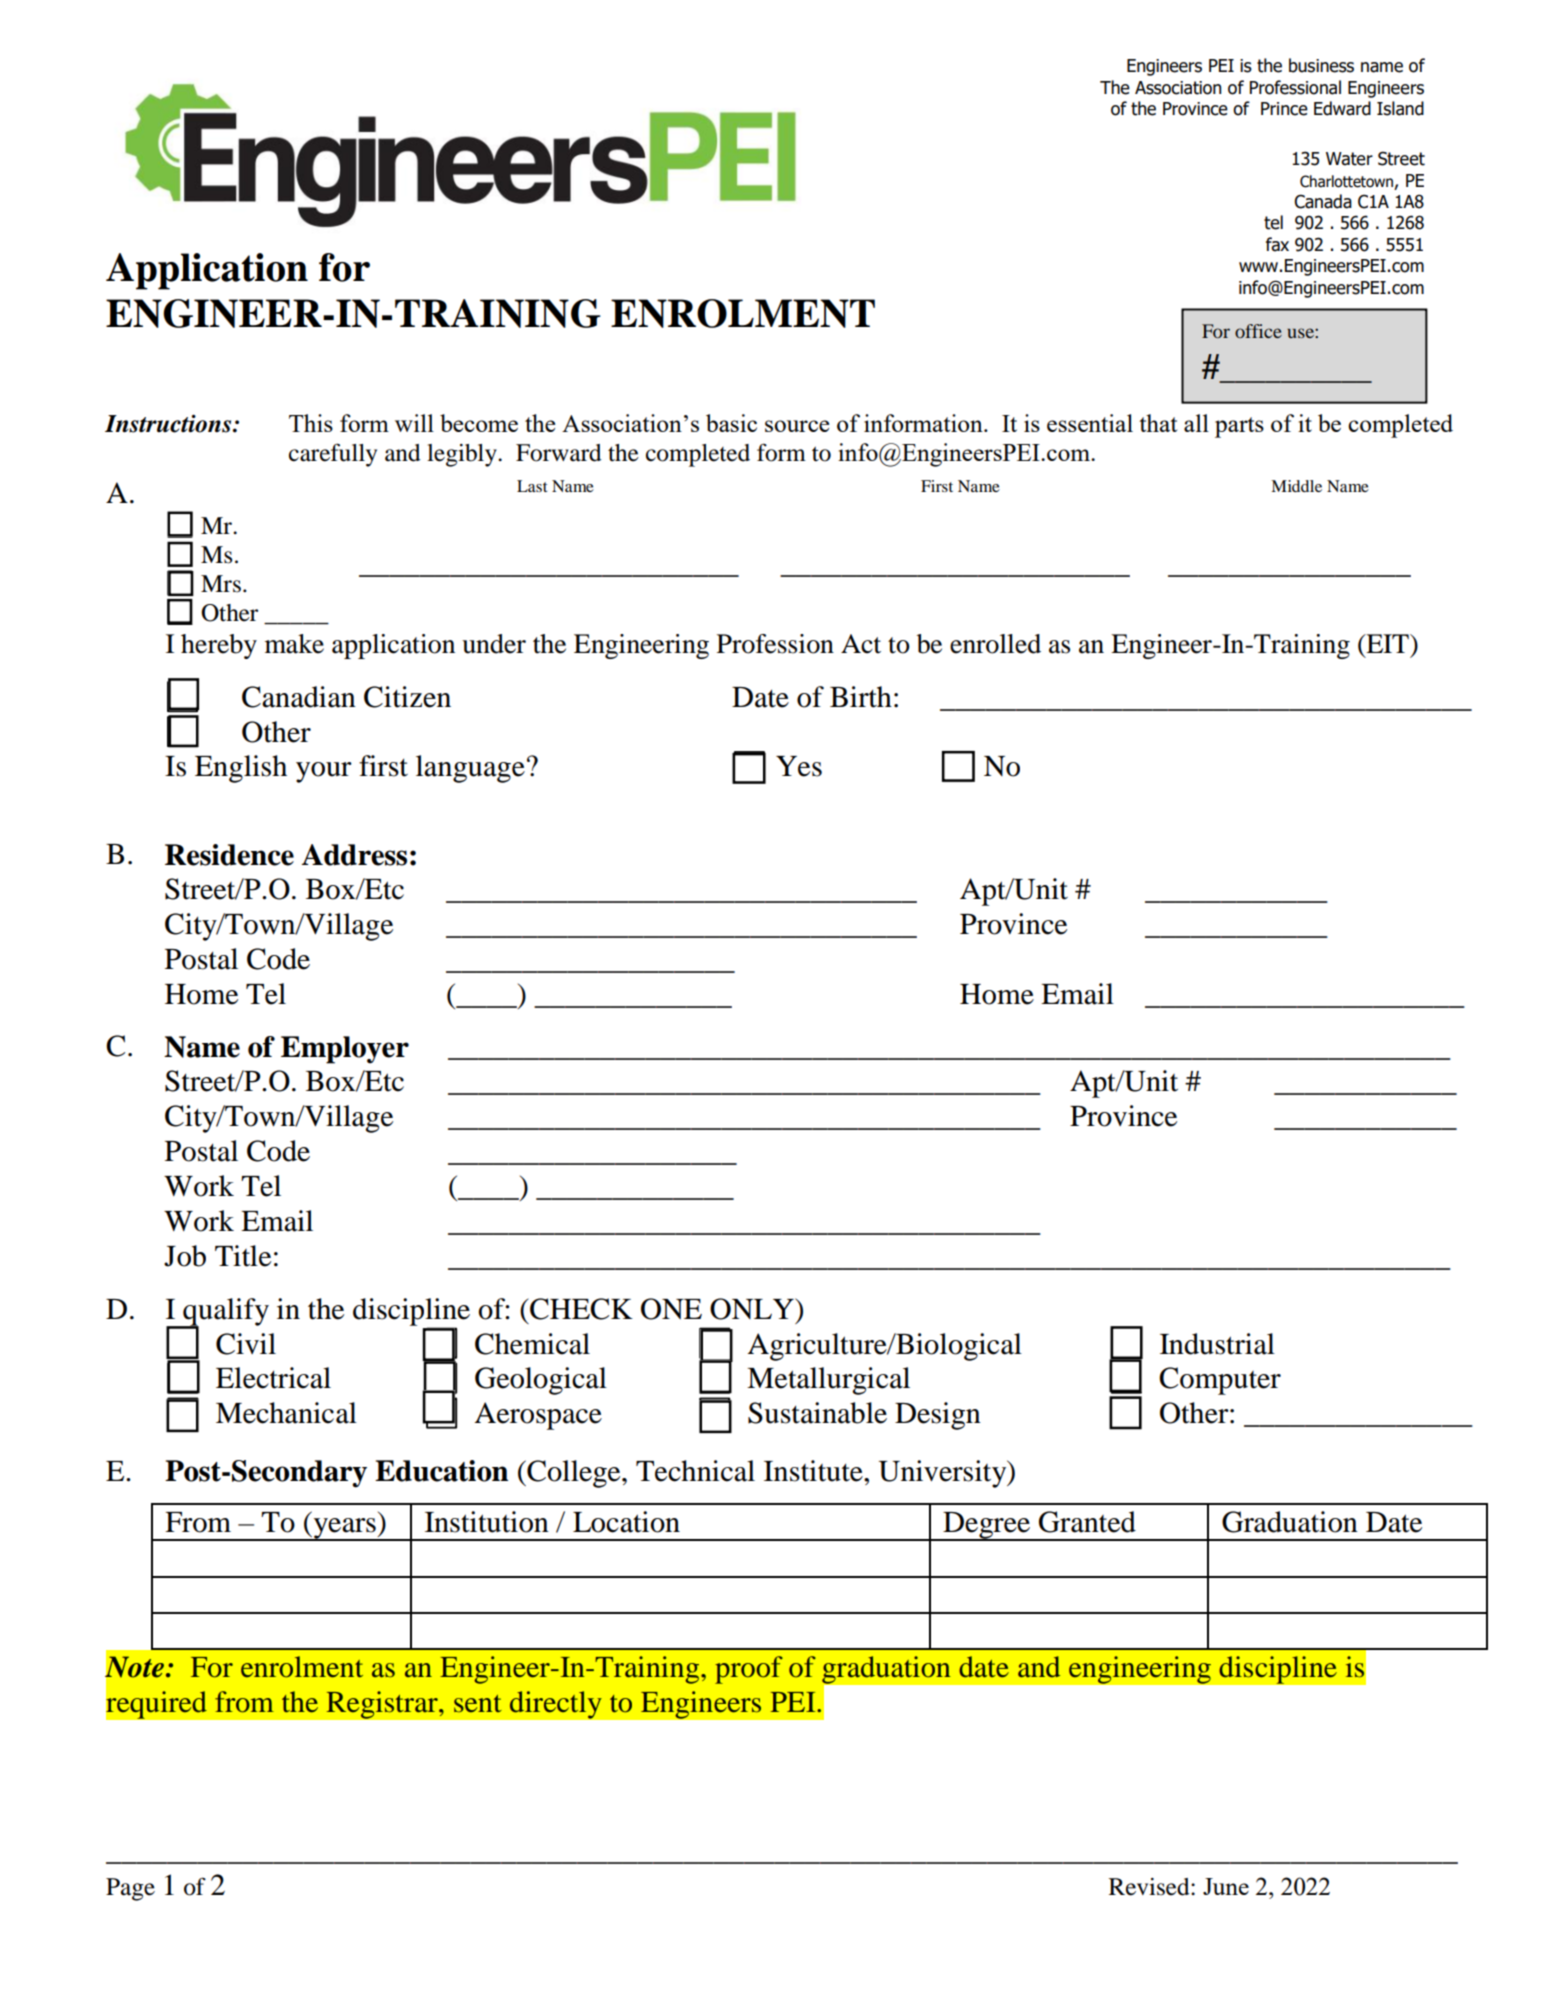 This image has height=2005, width=1549. I want to click on carefully, so click(333, 455).
